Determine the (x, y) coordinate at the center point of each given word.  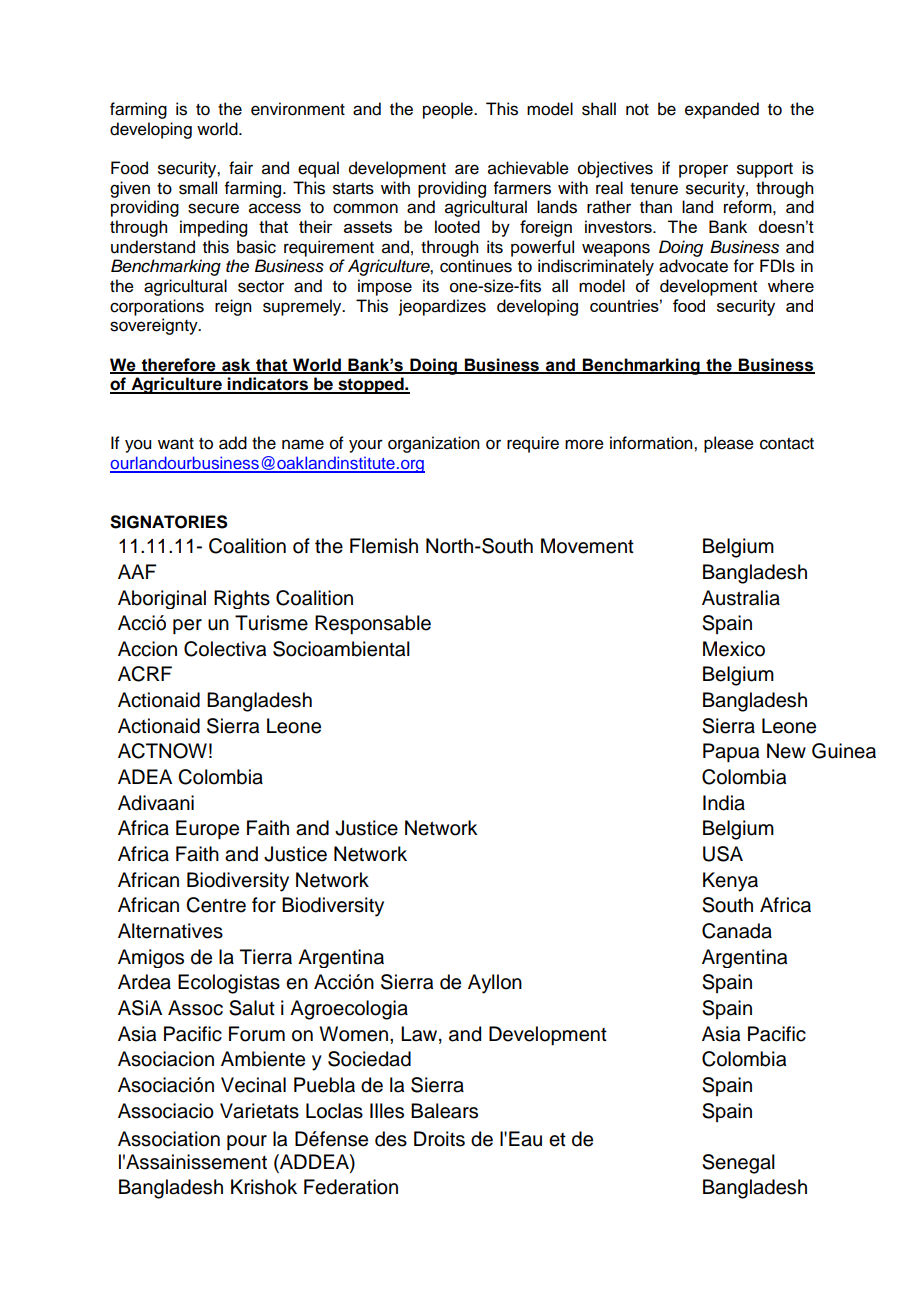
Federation (351, 1187)
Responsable (373, 624)
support (765, 170)
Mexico (734, 649)
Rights (242, 599)
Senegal (738, 1164)
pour (247, 1142)
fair (241, 168)
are (467, 169)
